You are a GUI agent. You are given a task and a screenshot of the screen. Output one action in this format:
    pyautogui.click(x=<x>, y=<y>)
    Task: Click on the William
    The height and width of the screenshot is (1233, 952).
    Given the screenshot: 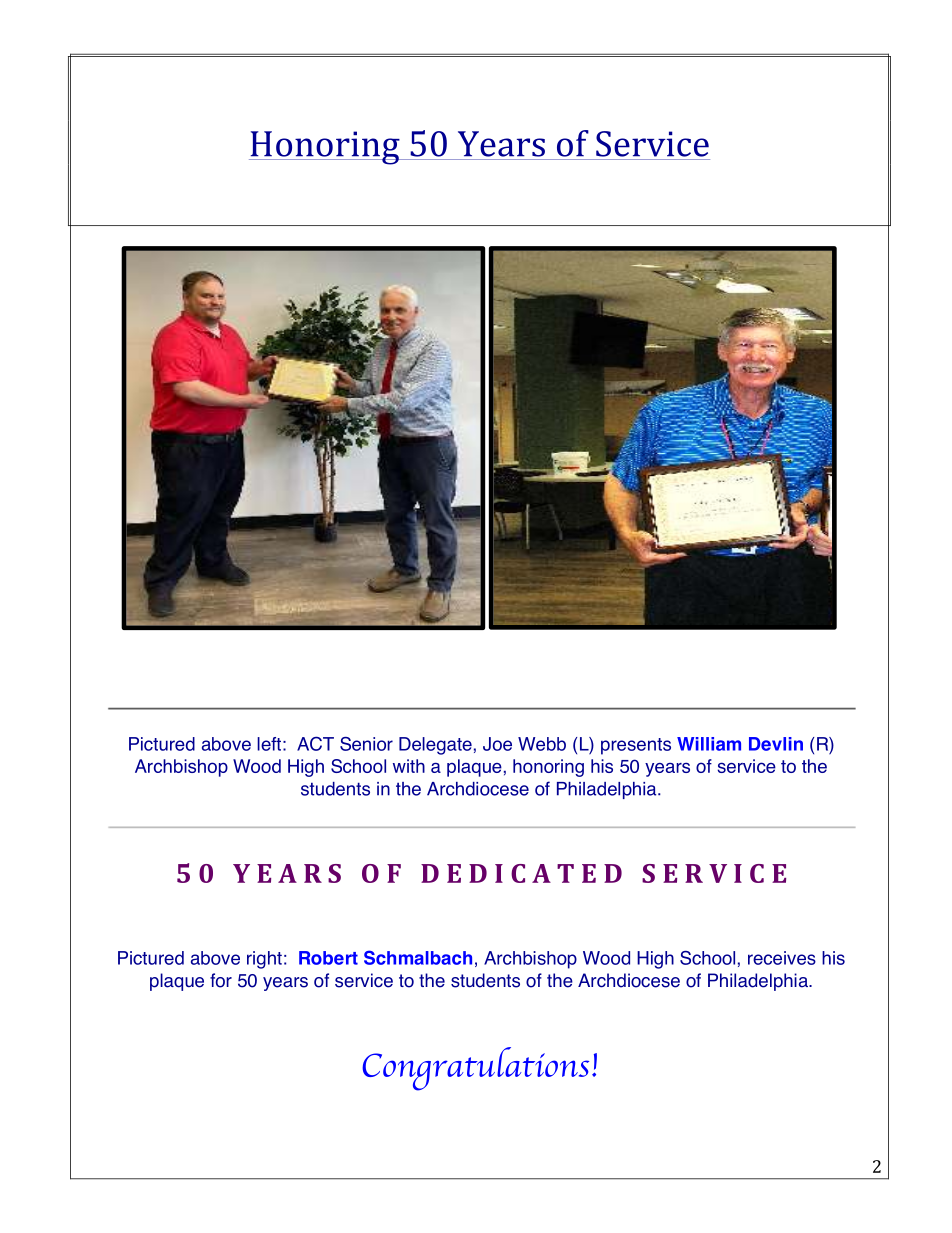 What is the action you would take?
    pyautogui.click(x=709, y=744)
